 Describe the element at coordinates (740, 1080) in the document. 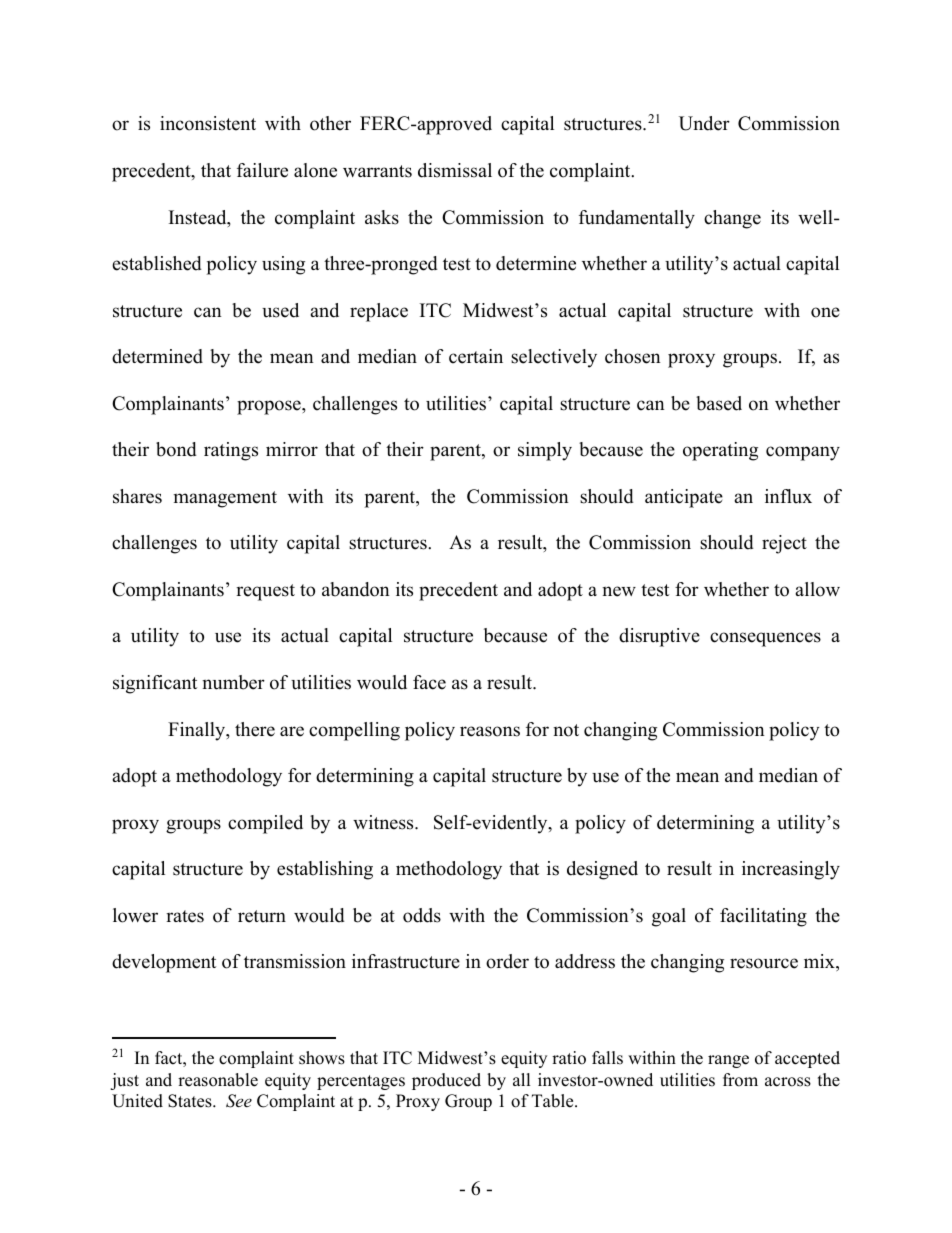

I see `from` at that location.
